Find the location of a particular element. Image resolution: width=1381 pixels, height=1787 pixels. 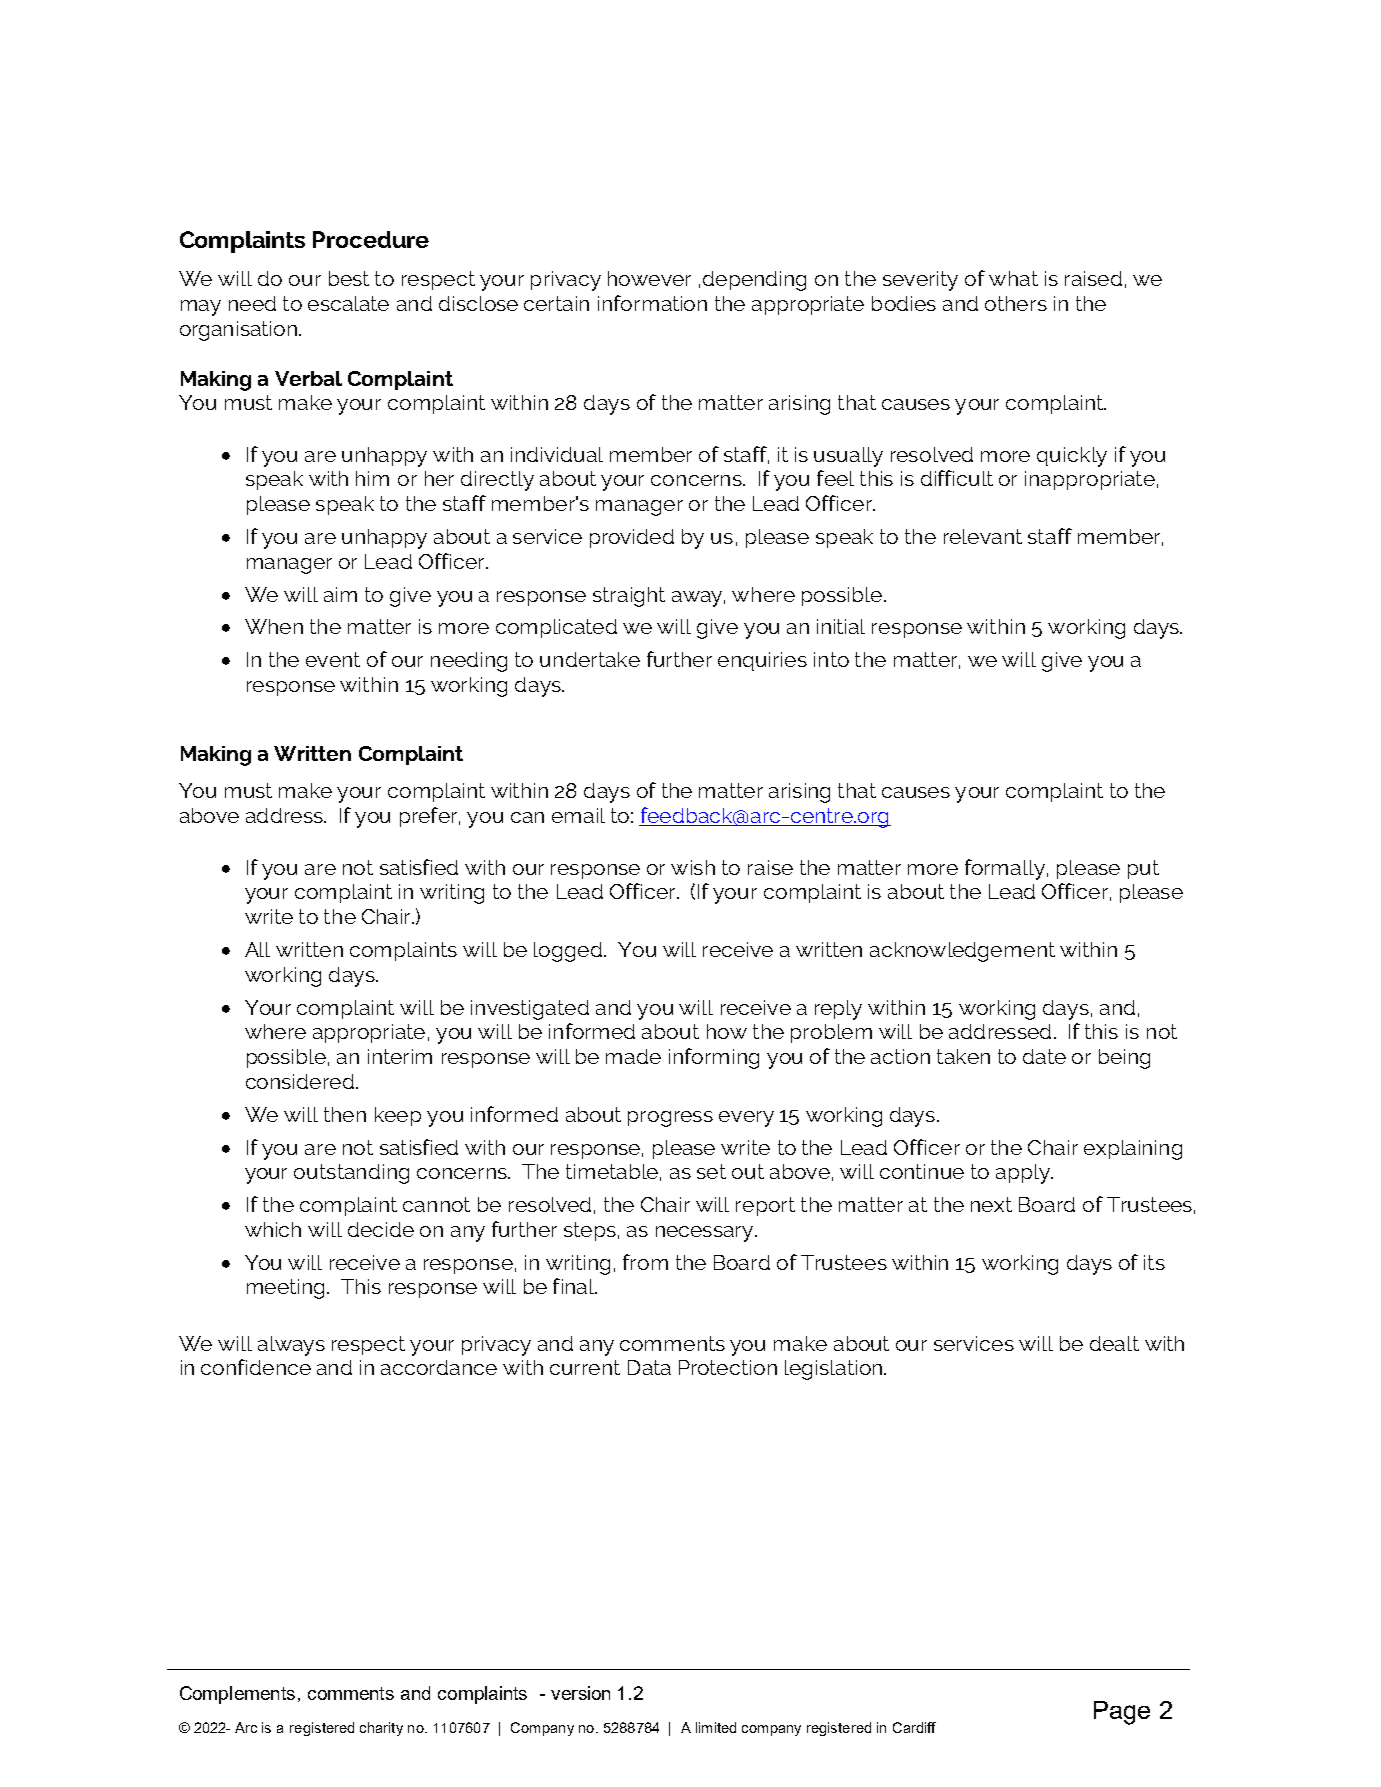

then is located at coordinates (345, 1114).
